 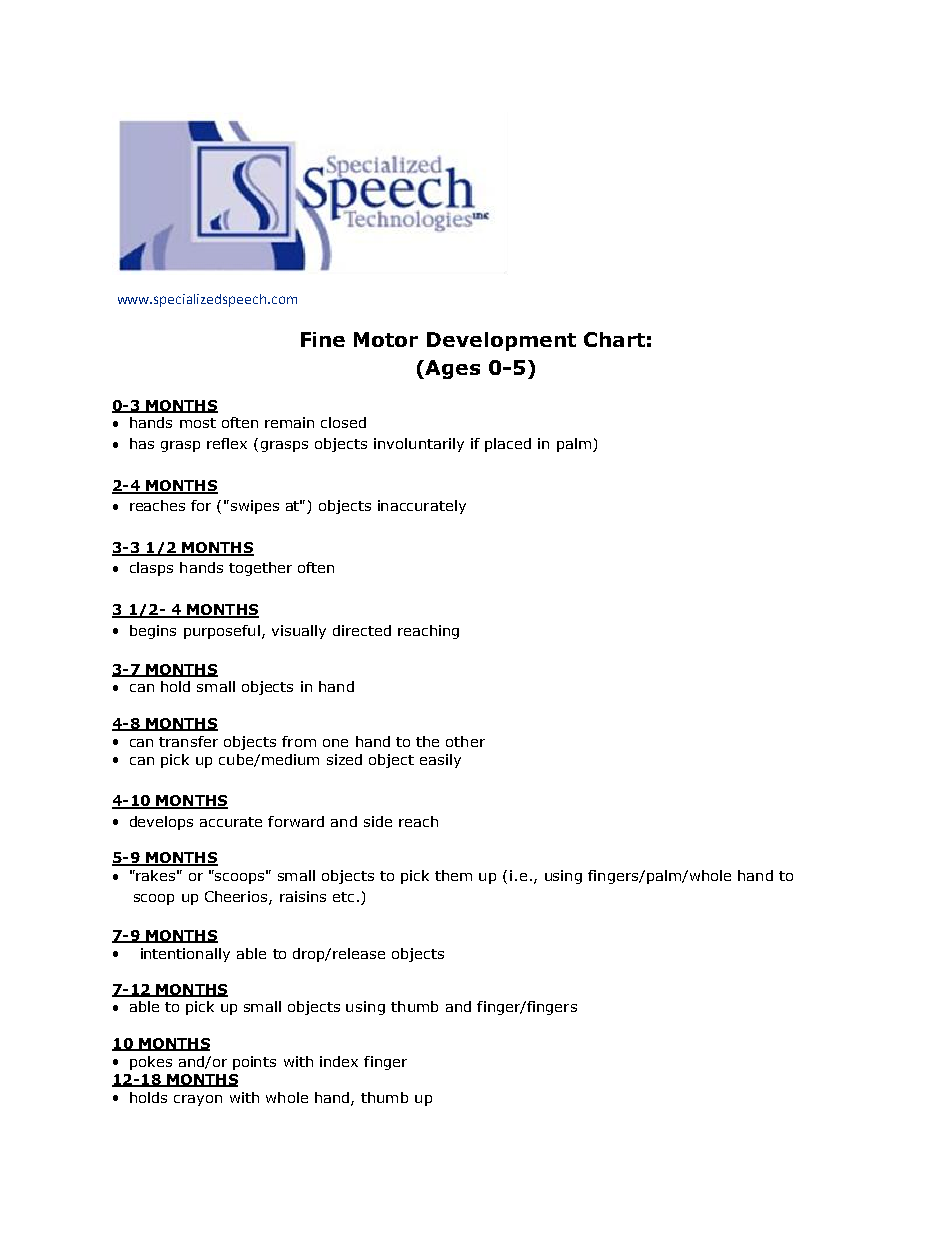 What do you see at coordinates (362, 630) in the screenshot?
I see `directed` at bounding box center [362, 630].
